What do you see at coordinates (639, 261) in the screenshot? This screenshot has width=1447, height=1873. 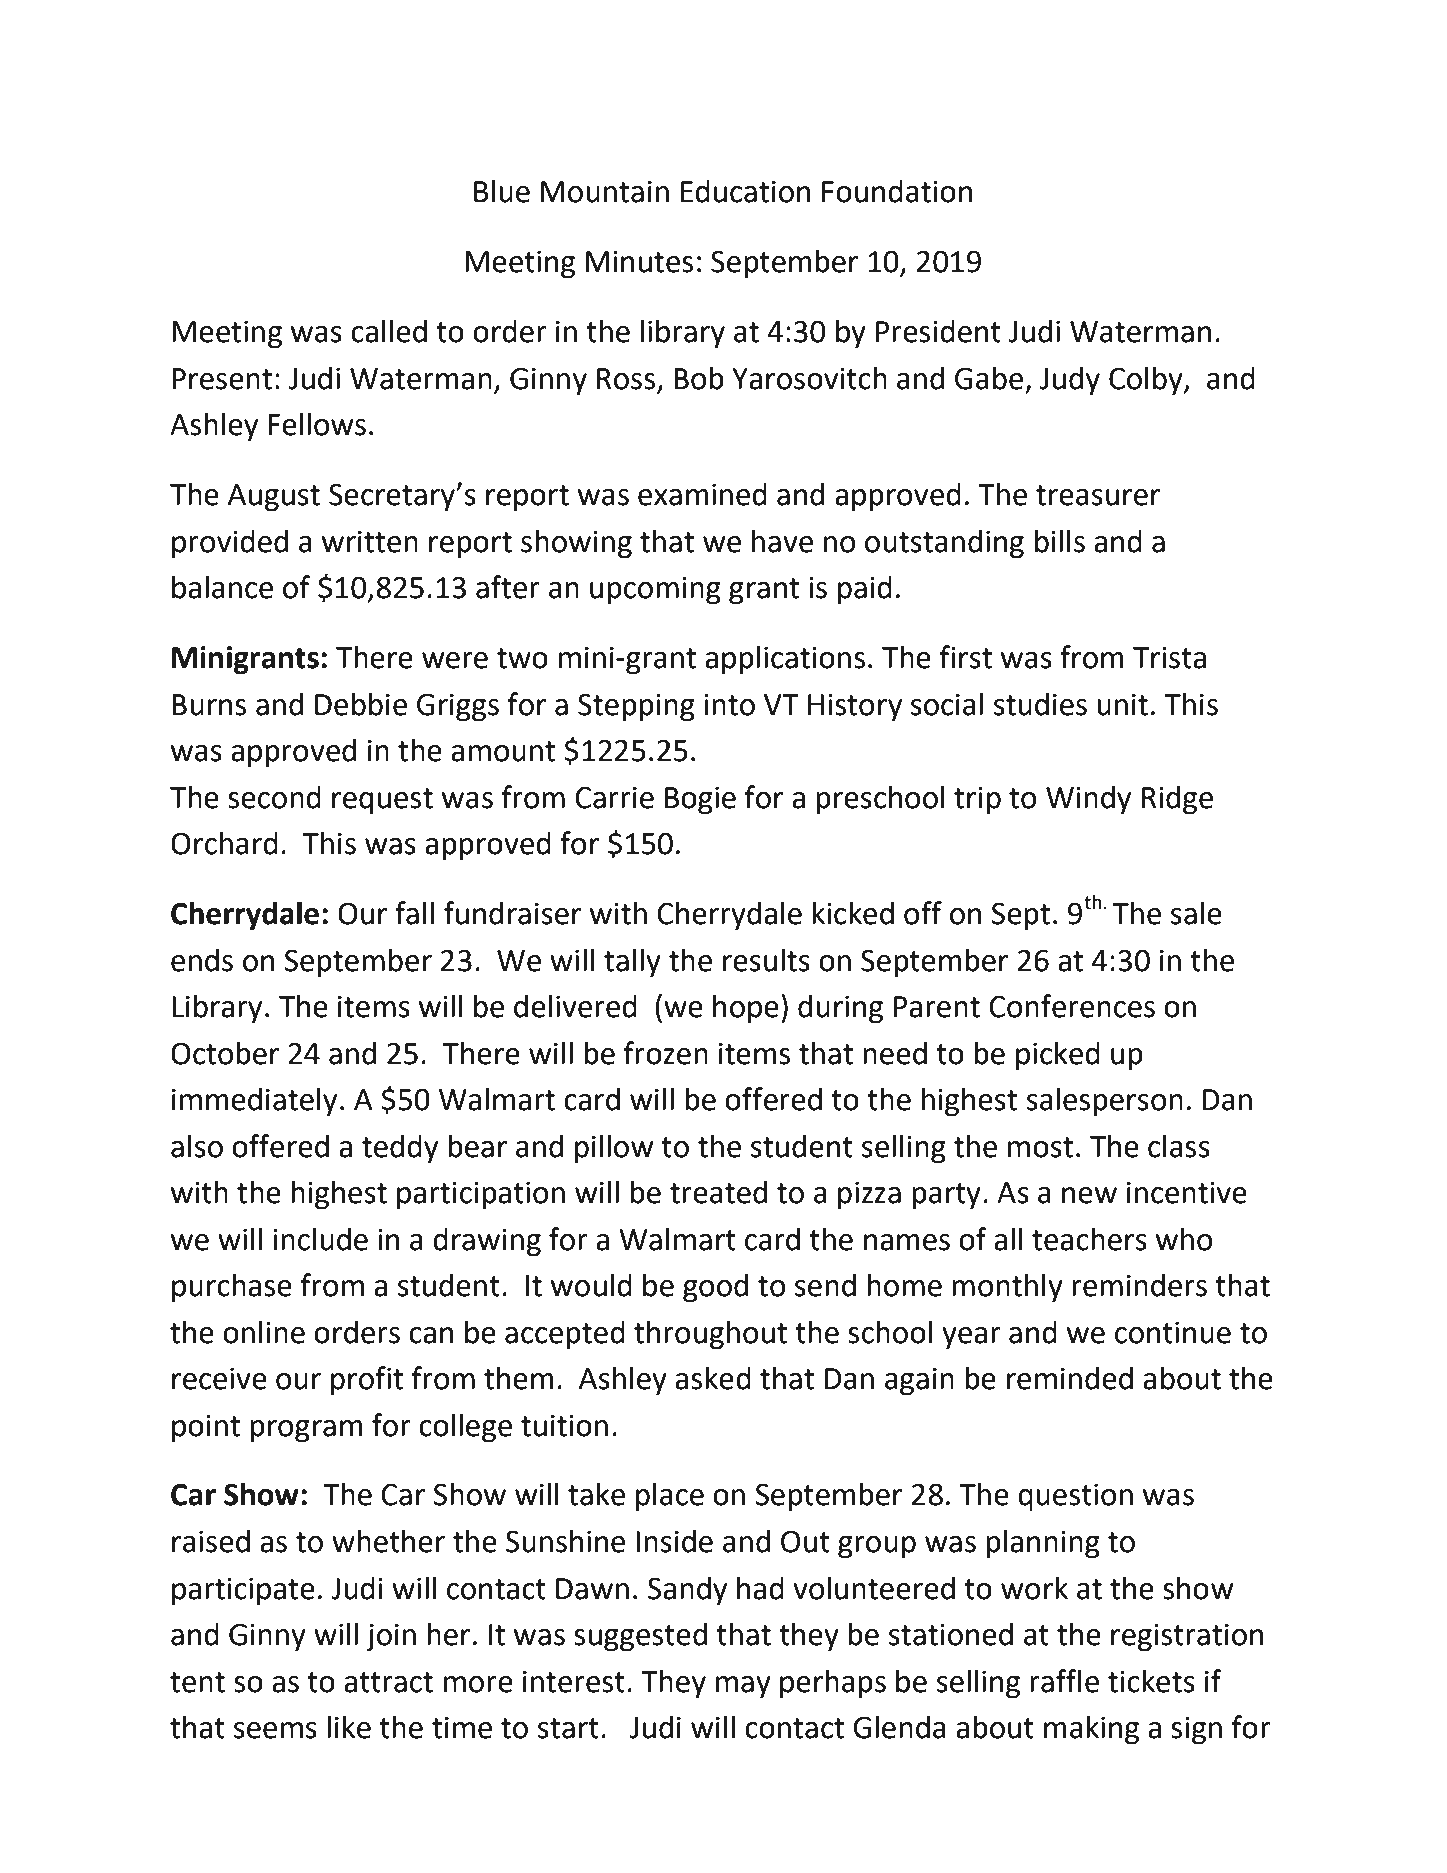 I see `Minutes` at bounding box center [639, 261].
